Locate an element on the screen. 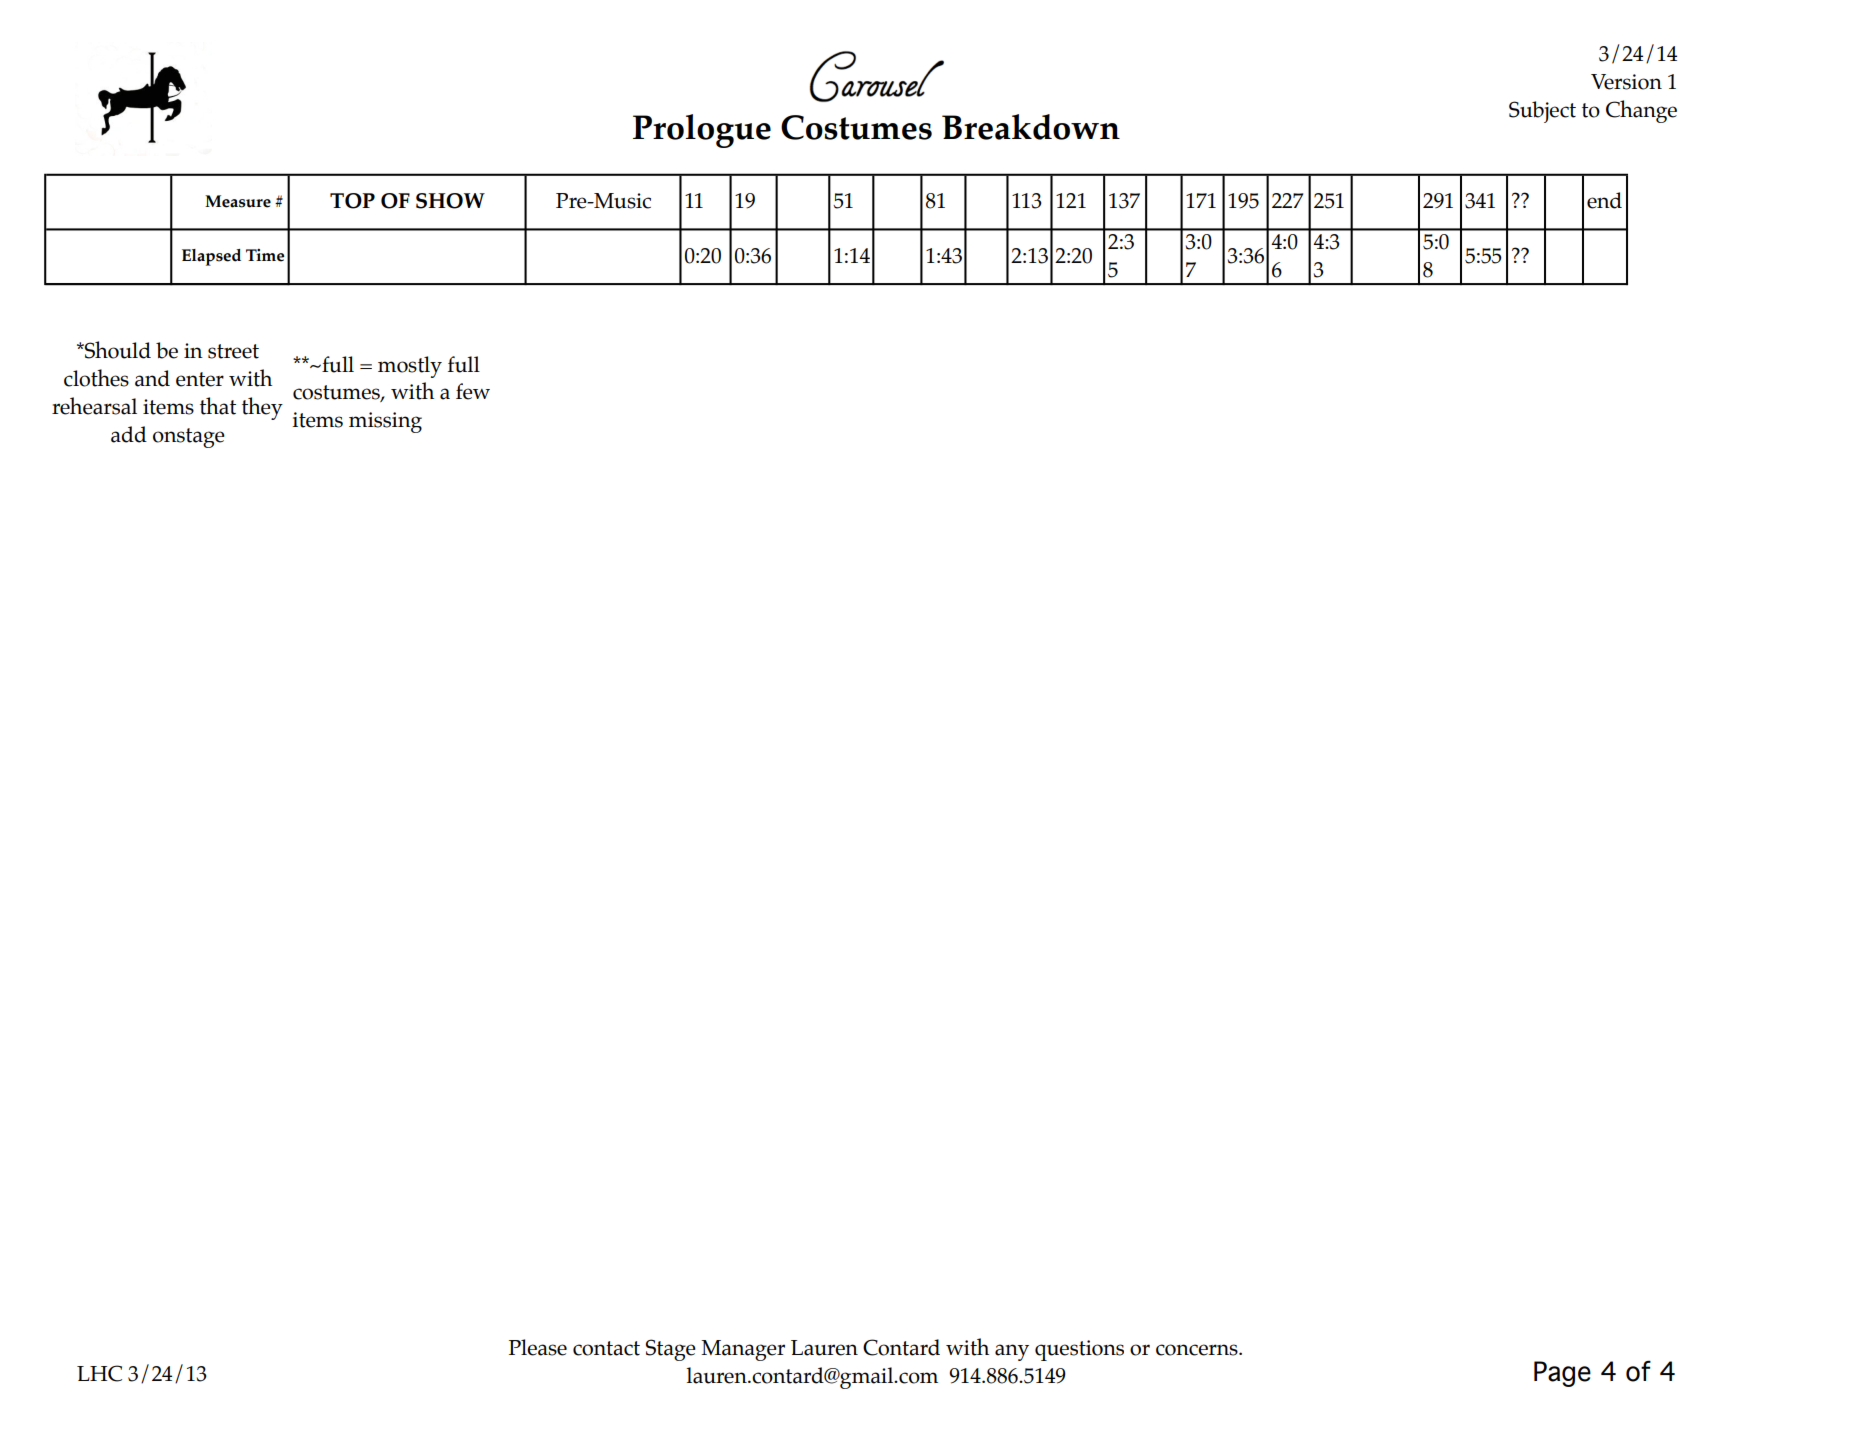 The image size is (1856, 1434). LHC is located at coordinates (99, 1373).
